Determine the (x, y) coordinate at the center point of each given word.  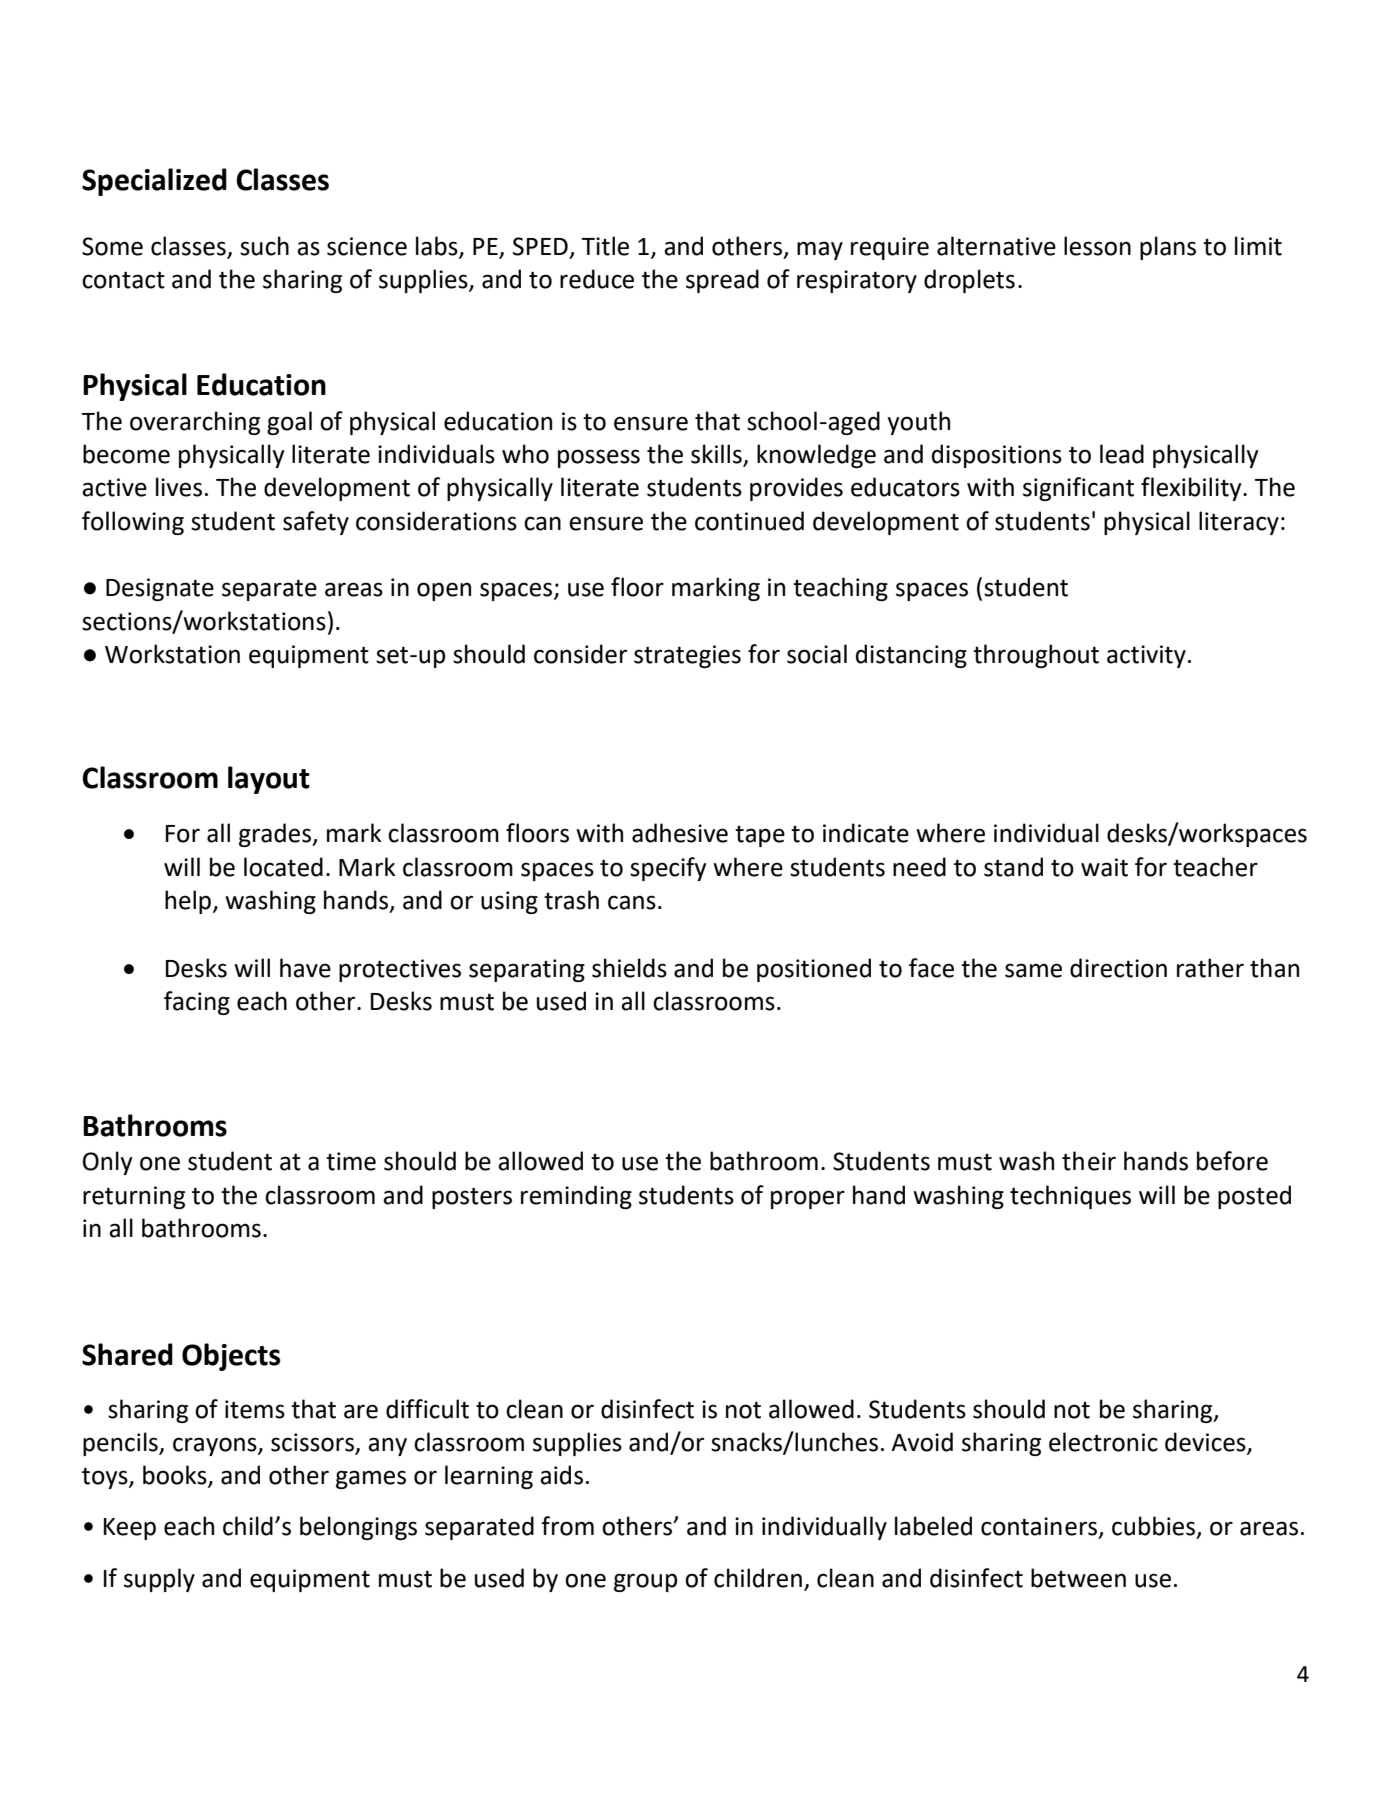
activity (1146, 656)
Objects (231, 1357)
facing (197, 1003)
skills (717, 455)
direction (1118, 968)
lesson (1097, 246)
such (264, 246)
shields (629, 968)
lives (179, 487)
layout (269, 780)
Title (605, 246)
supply (159, 1580)
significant (1078, 489)
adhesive (680, 833)
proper (808, 1199)
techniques (1070, 1197)
